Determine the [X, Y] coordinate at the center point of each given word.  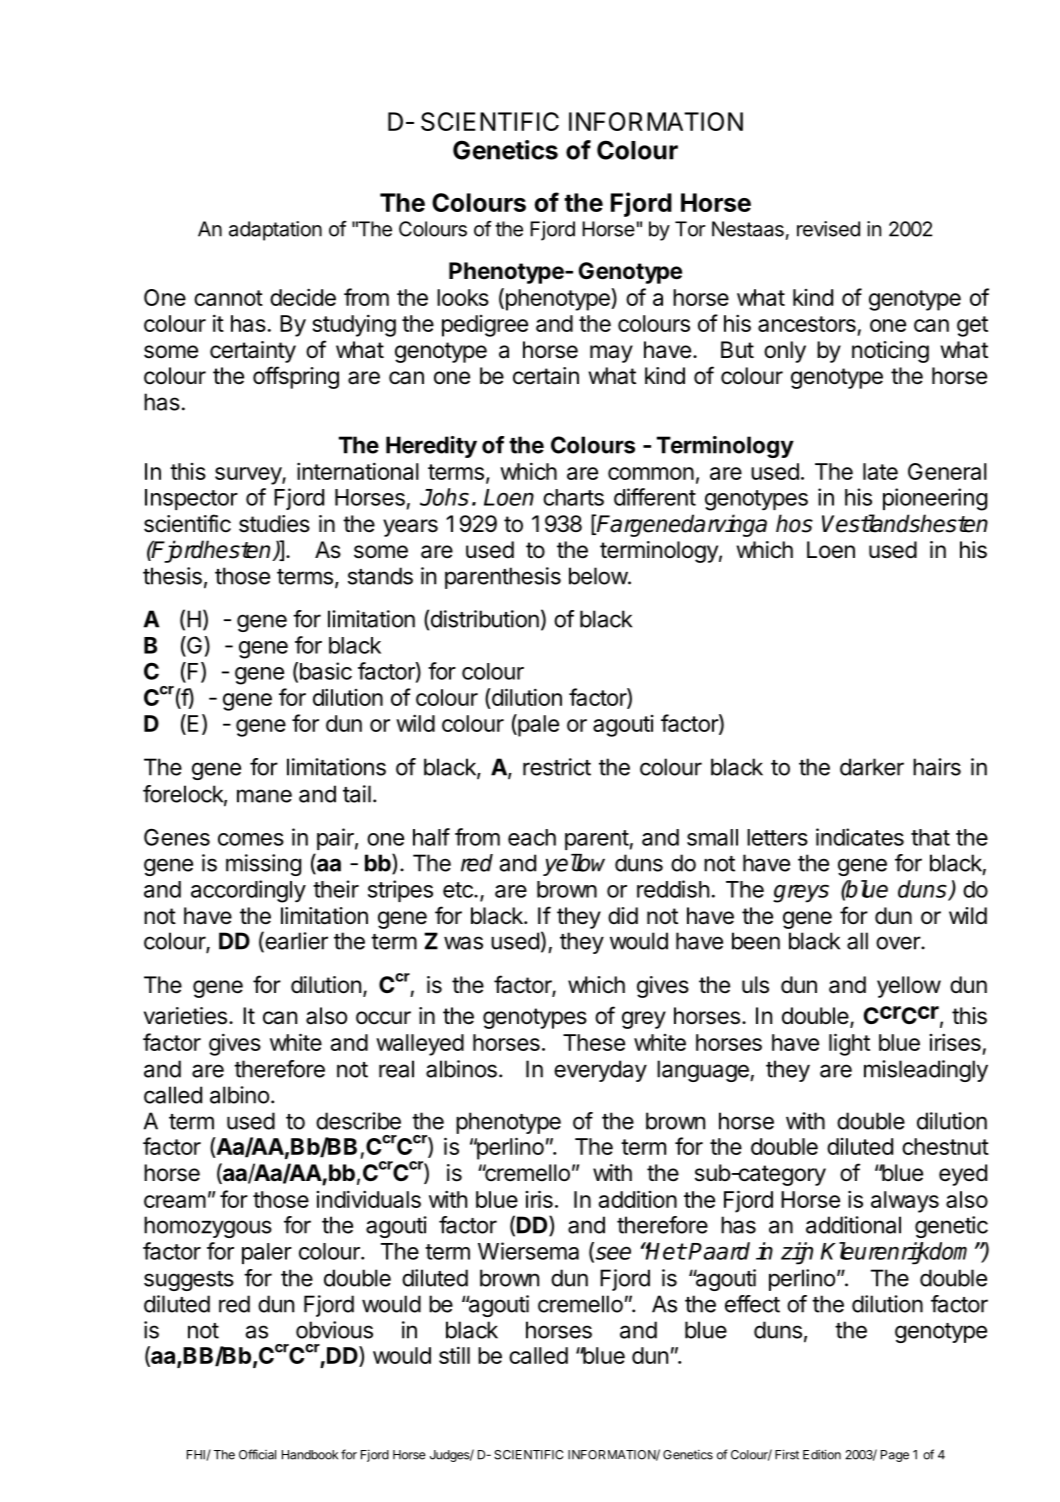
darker [872, 767]
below [599, 576]
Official [257, 1454]
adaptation [275, 231]
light [849, 1044]
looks [463, 297]
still [454, 1355]
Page [895, 1456]
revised [828, 229]
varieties [185, 1016]
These [594, 1042]
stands [380, 576]
